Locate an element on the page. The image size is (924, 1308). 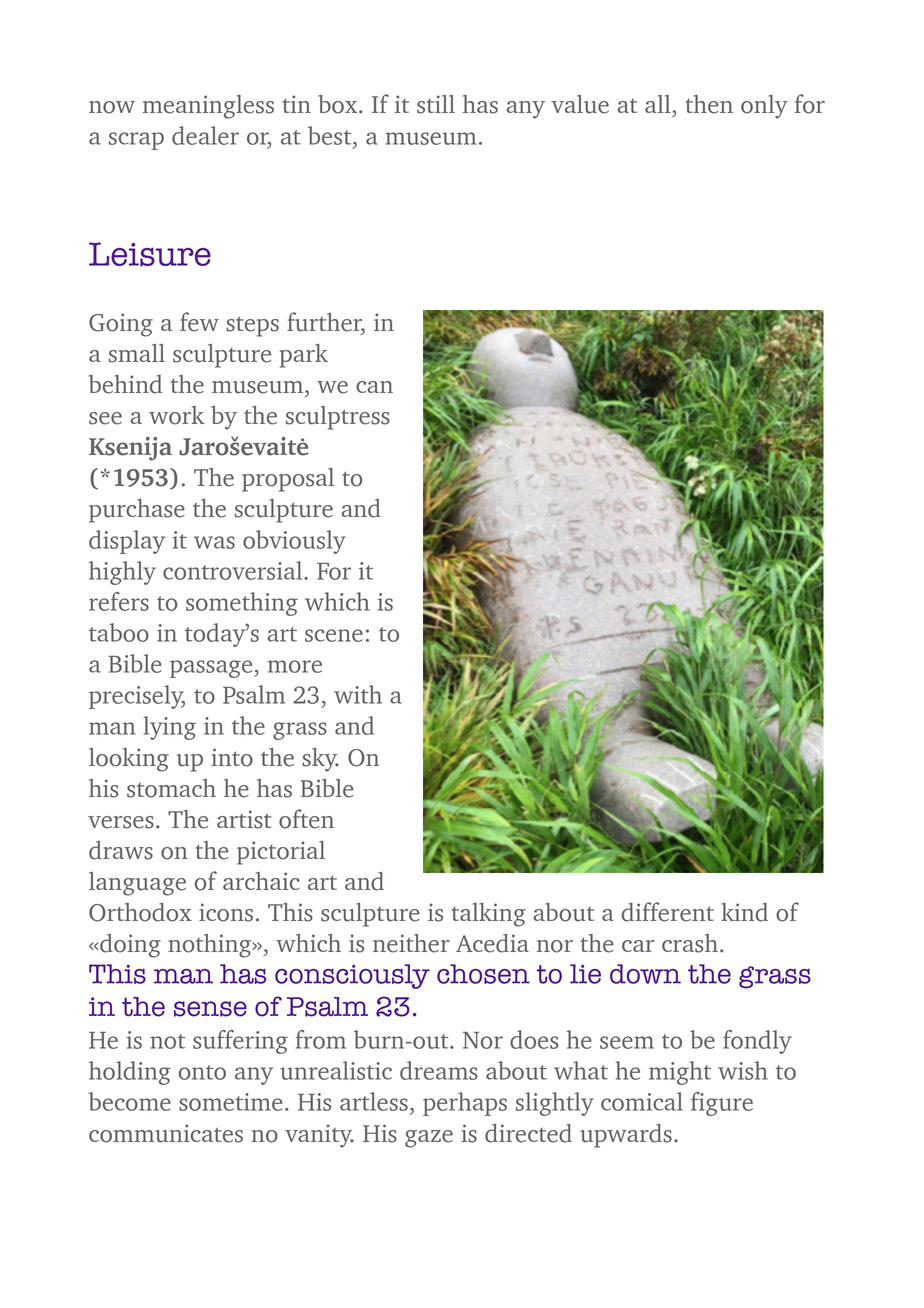
perhaps is located at coordinates (465, 1104).
